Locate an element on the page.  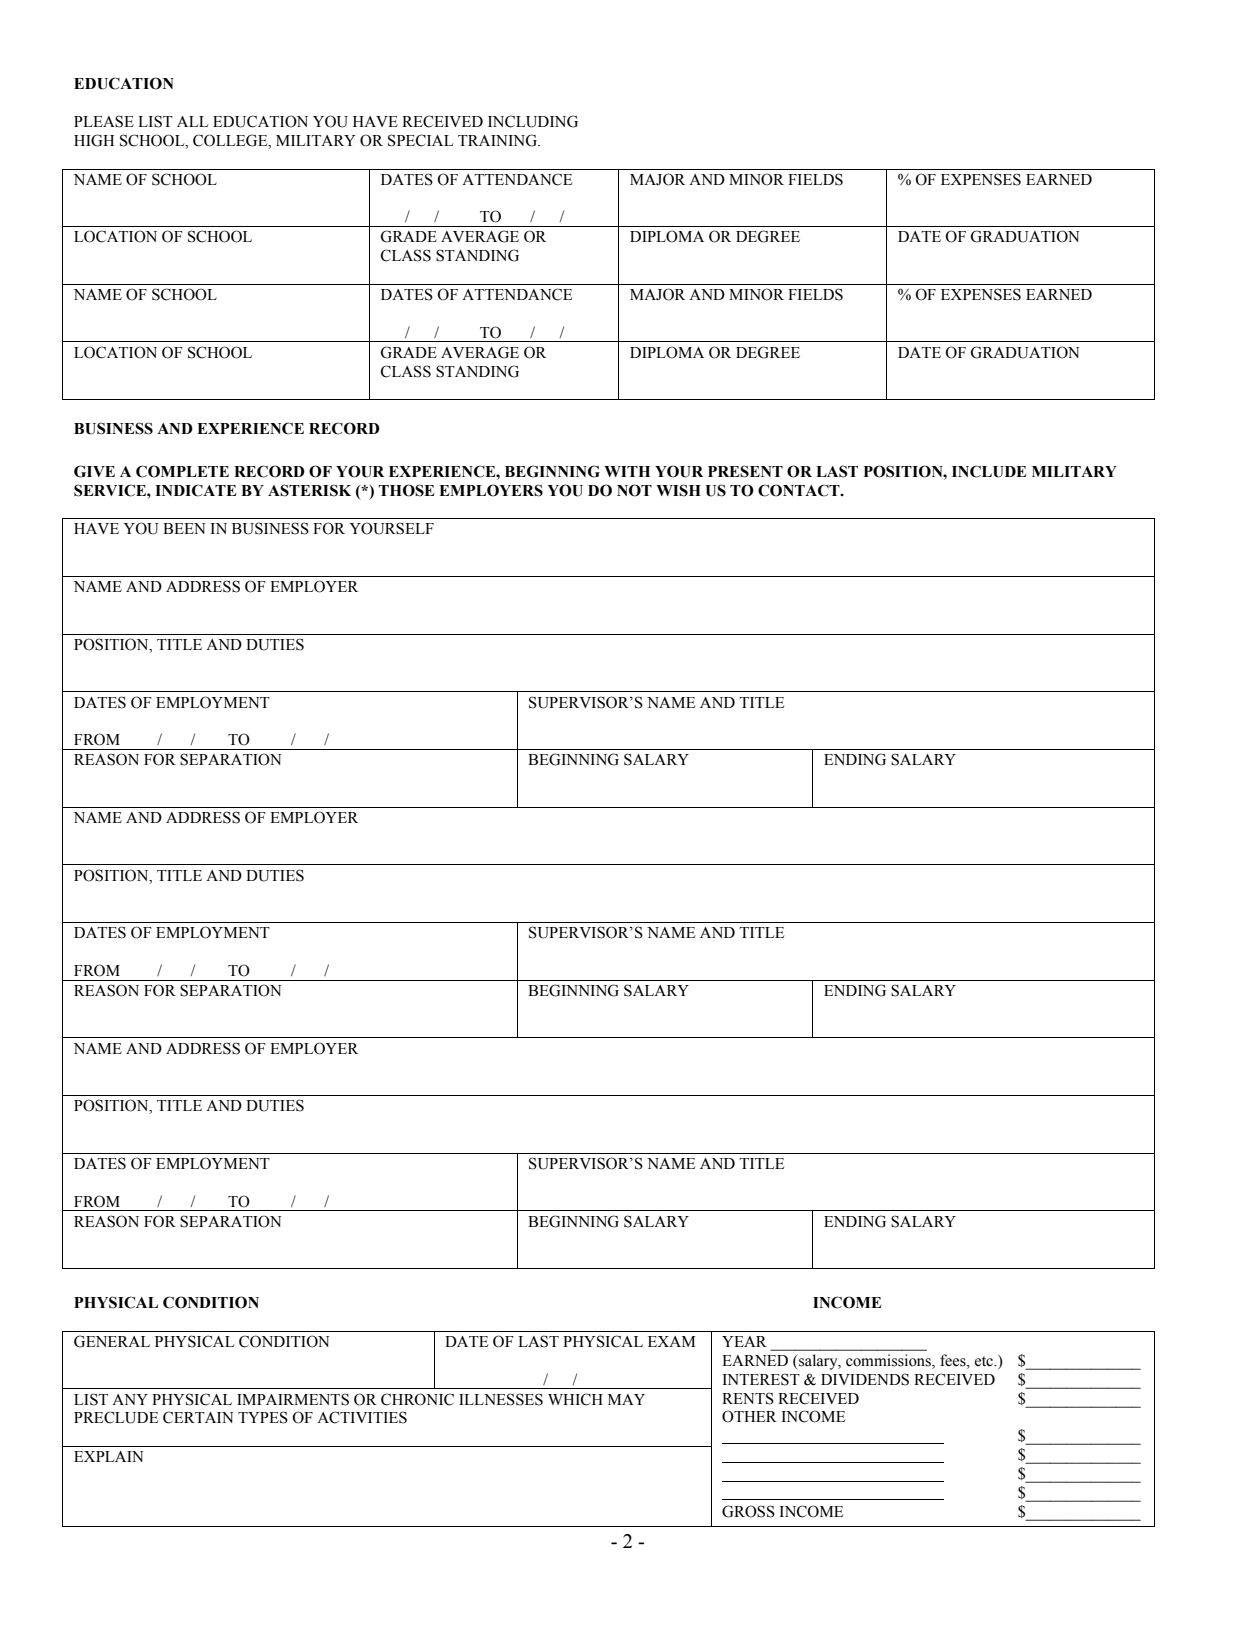
commissions is located at coordinates (889, 1360).
